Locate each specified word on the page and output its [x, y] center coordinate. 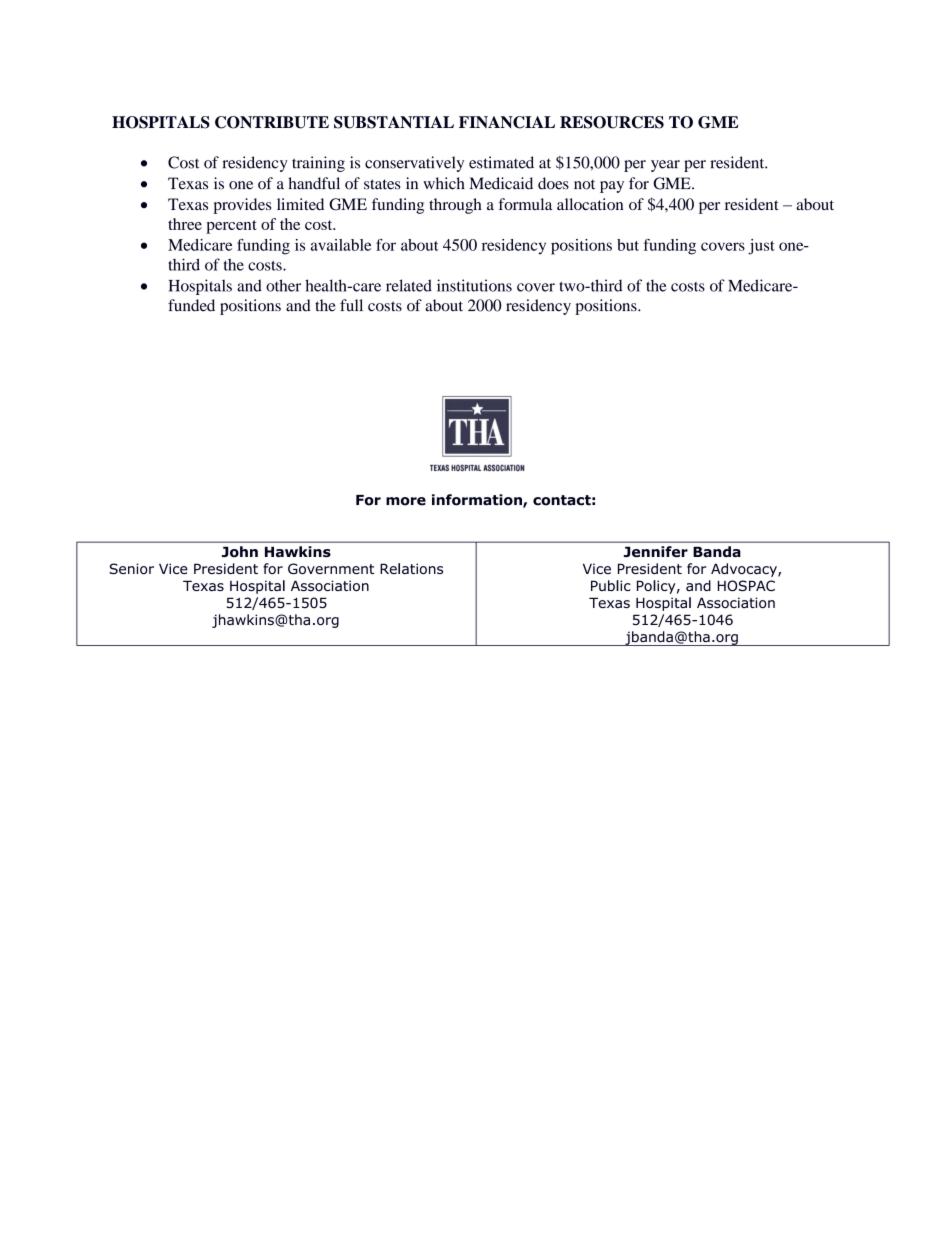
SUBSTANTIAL [394, 122]
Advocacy [745, 570]
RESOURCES [612, 122]
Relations [411, 568]
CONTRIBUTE [272, 122]
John [240, 552]
